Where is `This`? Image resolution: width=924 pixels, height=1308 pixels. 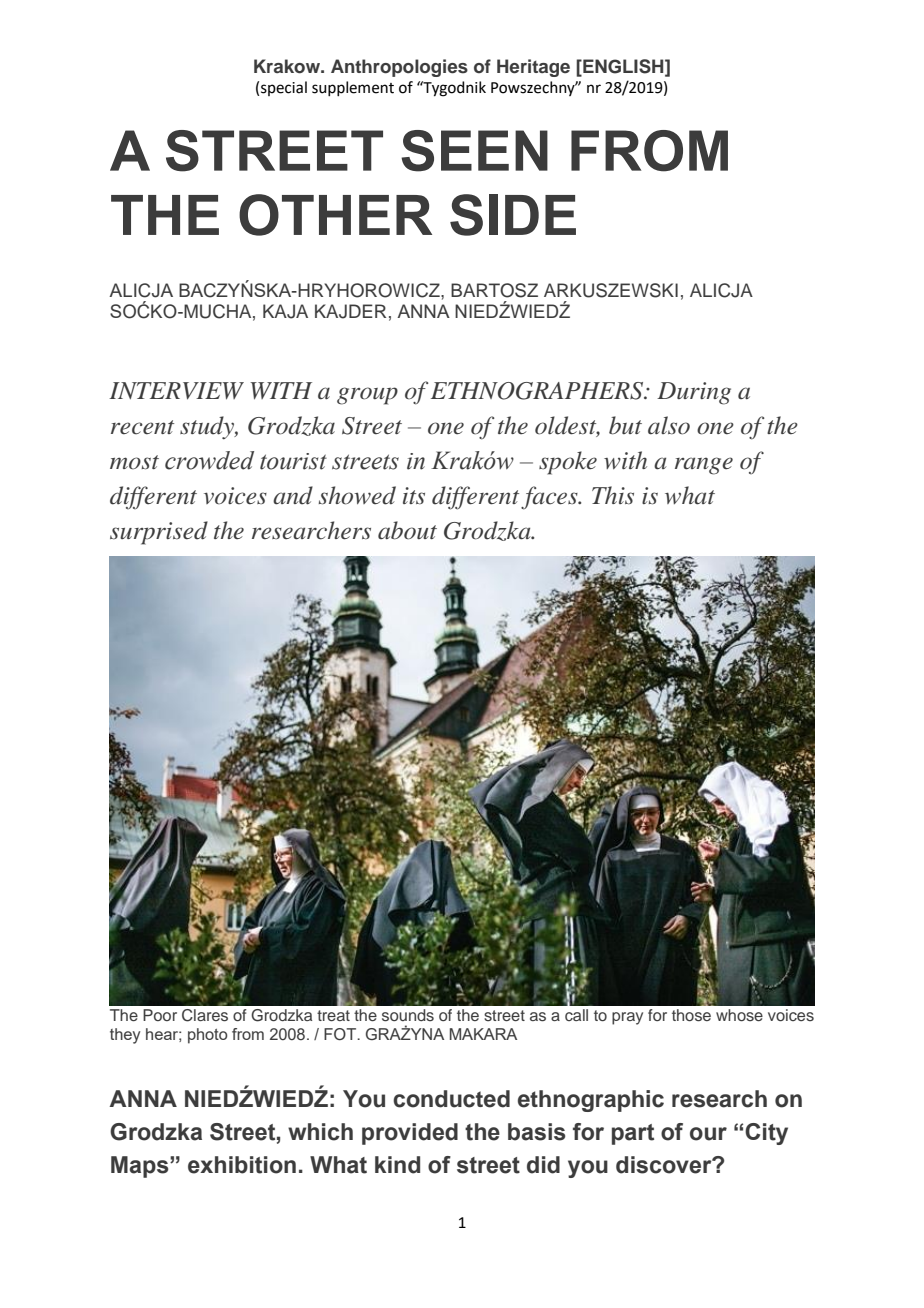 This is located at coordinates (613, 495).
